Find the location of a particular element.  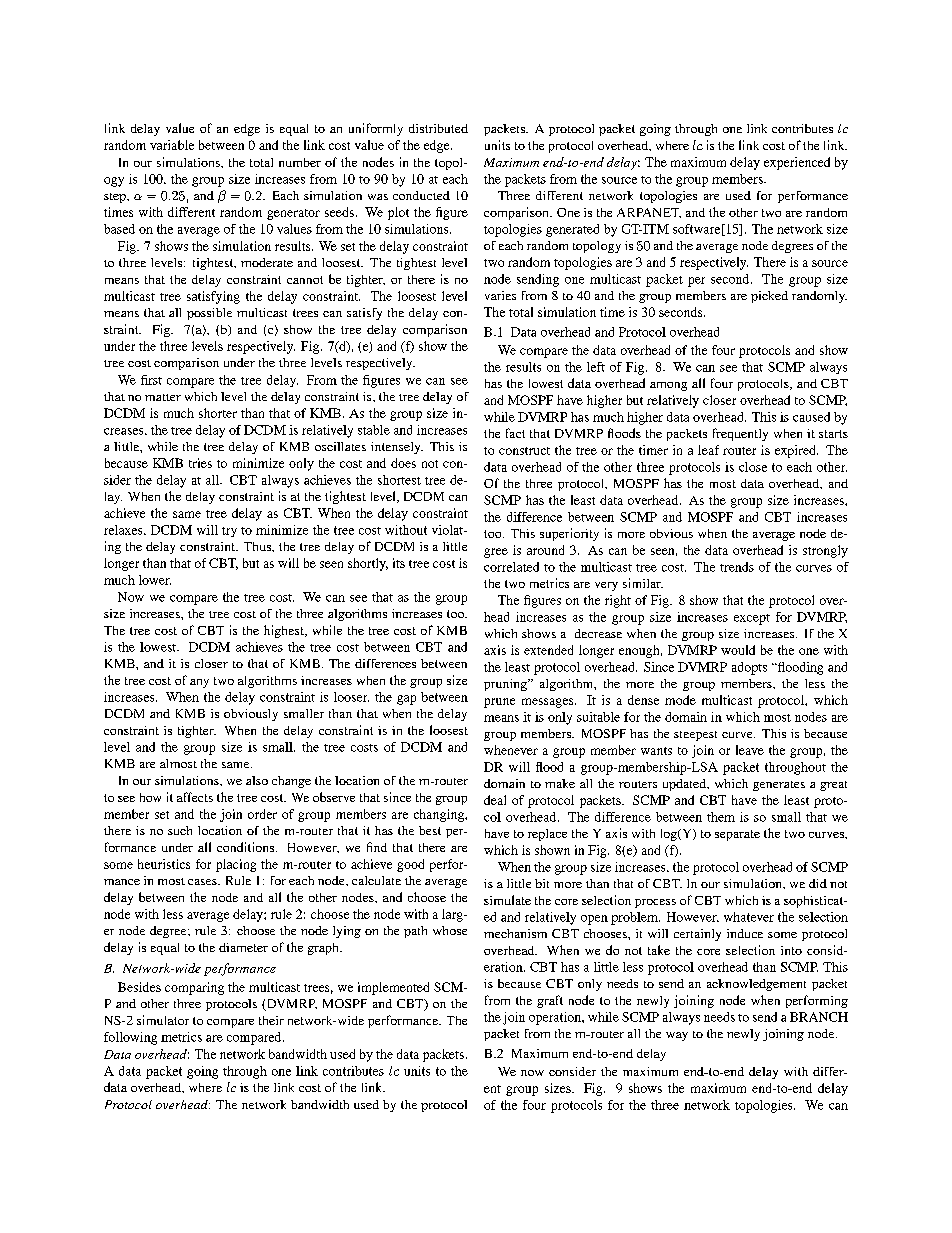

distributed is located at coordinates (438, 128).
